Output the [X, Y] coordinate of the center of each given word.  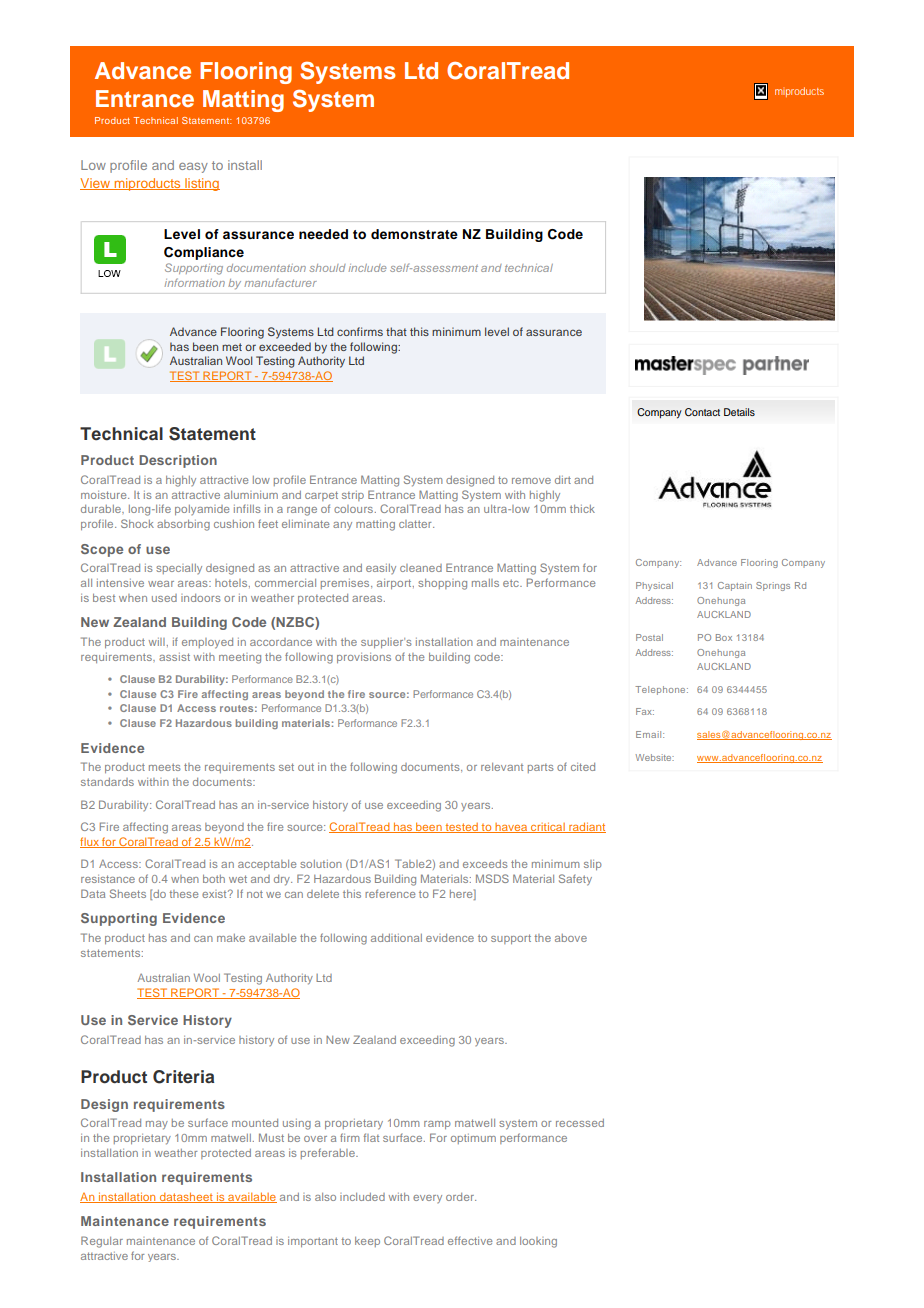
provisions [364, 658]
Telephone [661, 690]
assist [174, 657]
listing [201, 184]
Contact [702, 412]
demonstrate [414, 234]
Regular [102, 1242]
